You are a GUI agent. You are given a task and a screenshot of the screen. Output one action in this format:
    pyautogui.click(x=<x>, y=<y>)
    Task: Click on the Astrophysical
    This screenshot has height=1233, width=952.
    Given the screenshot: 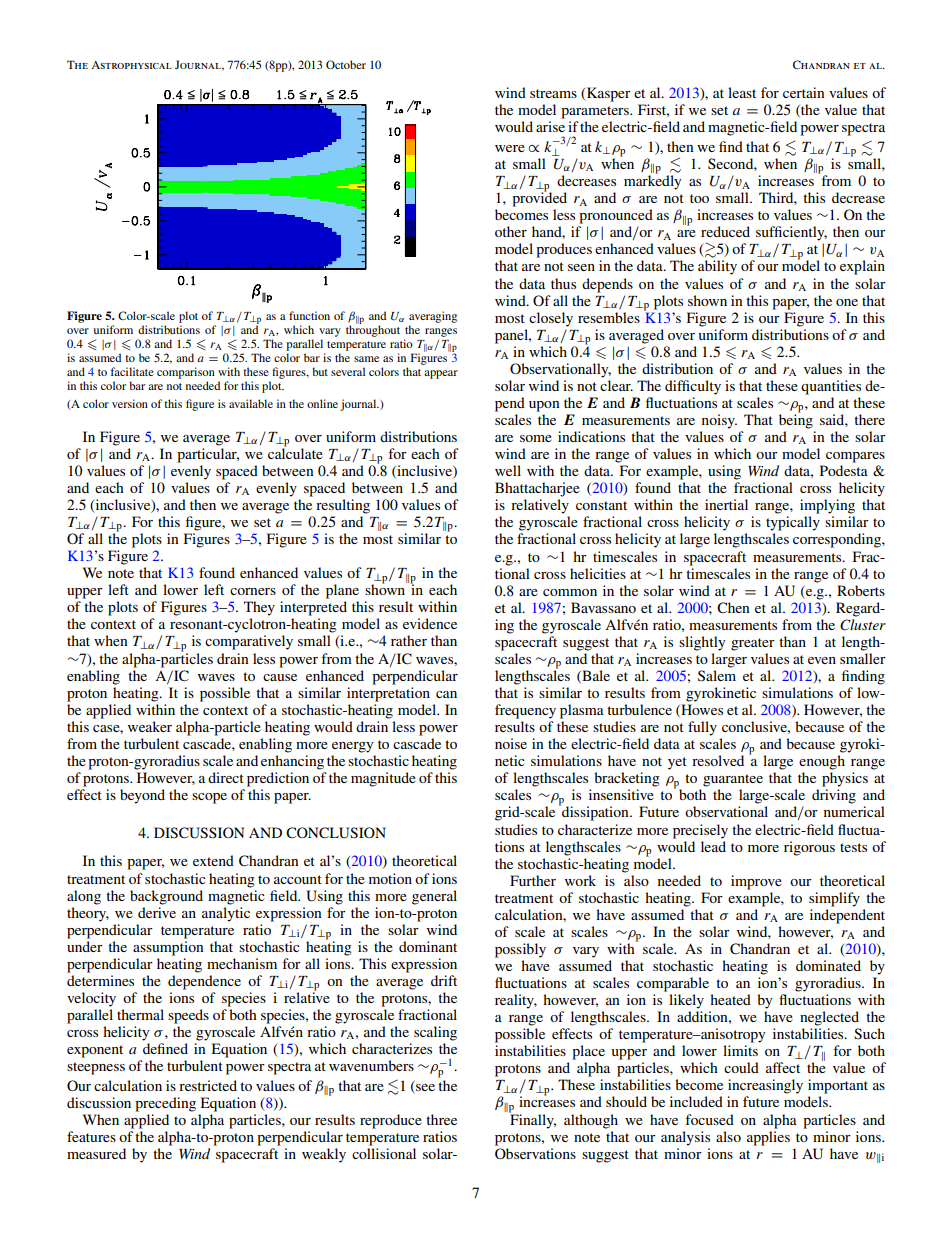 What is the action you would take?
    pyautogui.click(x=131, y=65)
